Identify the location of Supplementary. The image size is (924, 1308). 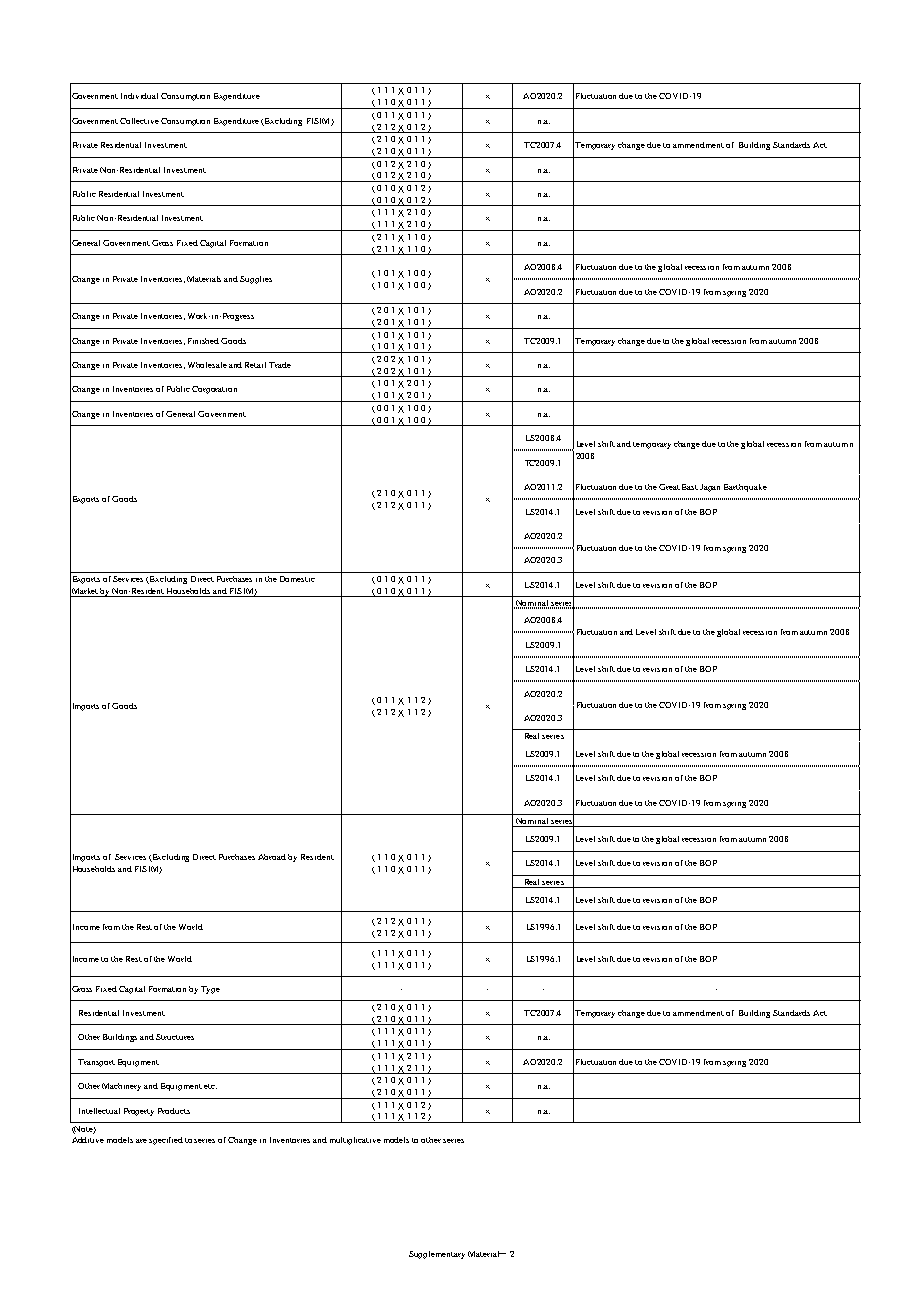
(437, 1255).
